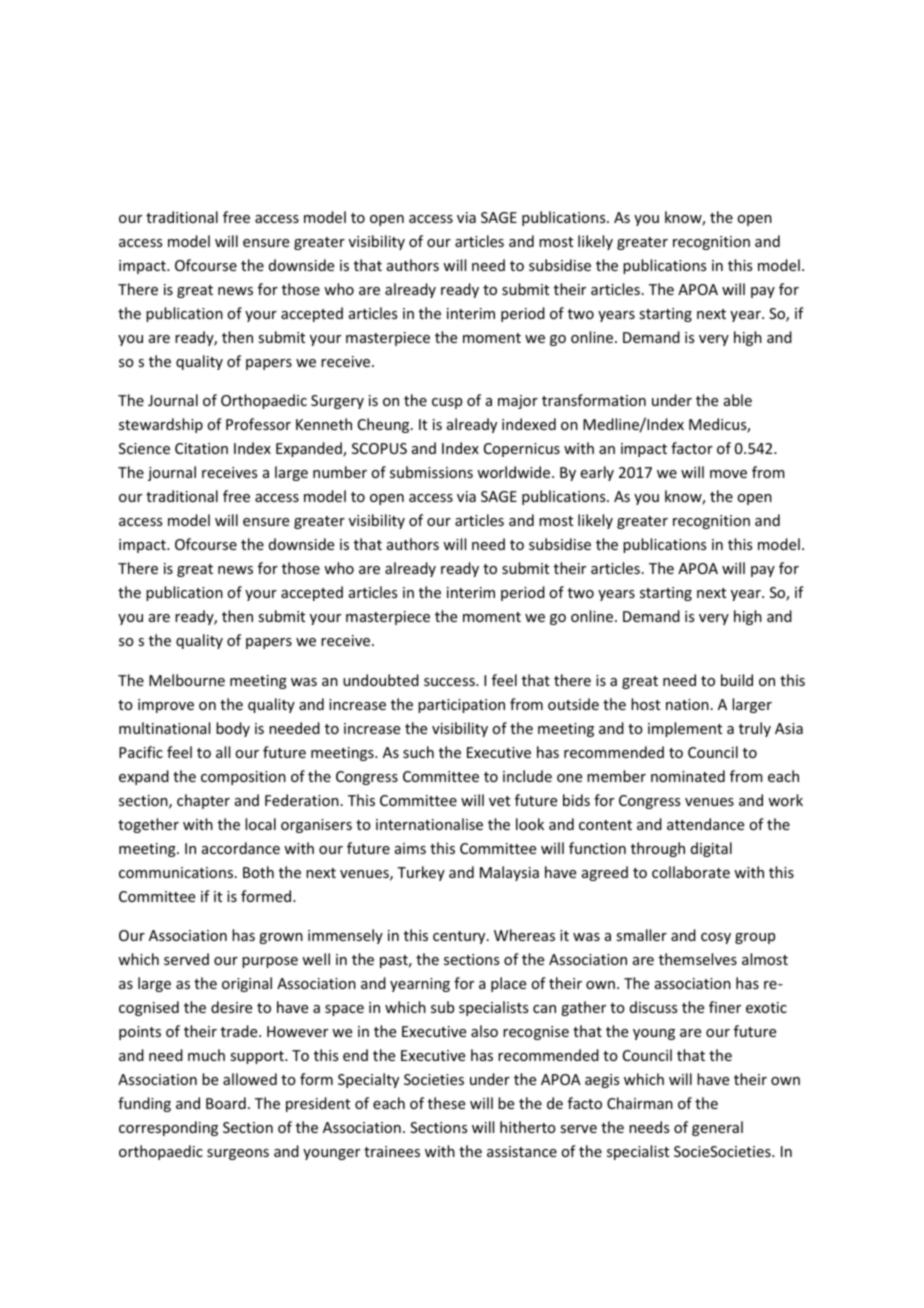  I want to click on nominated, so click(688, 776).
